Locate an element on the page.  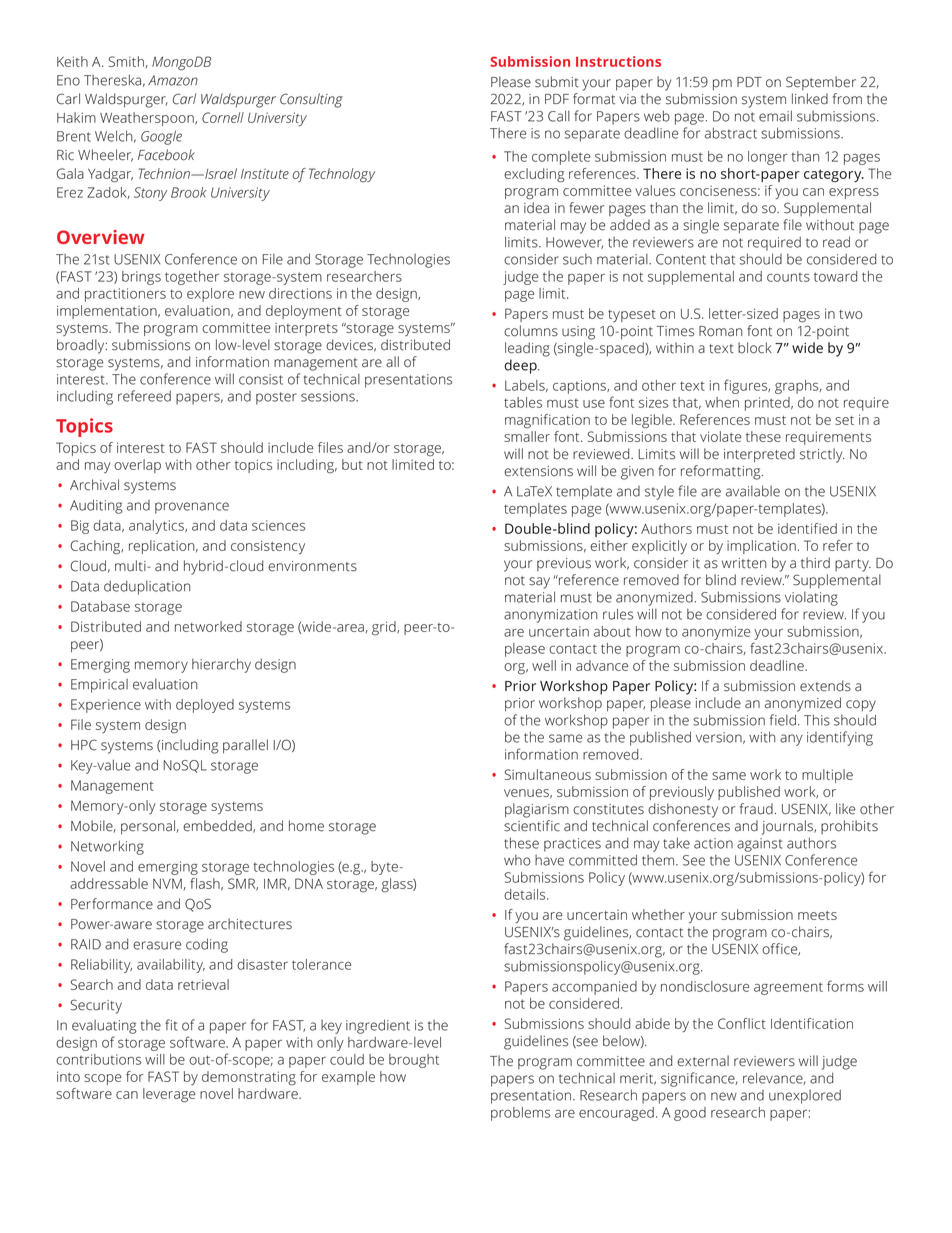
leverage is located at coordinates (169, 1095).
